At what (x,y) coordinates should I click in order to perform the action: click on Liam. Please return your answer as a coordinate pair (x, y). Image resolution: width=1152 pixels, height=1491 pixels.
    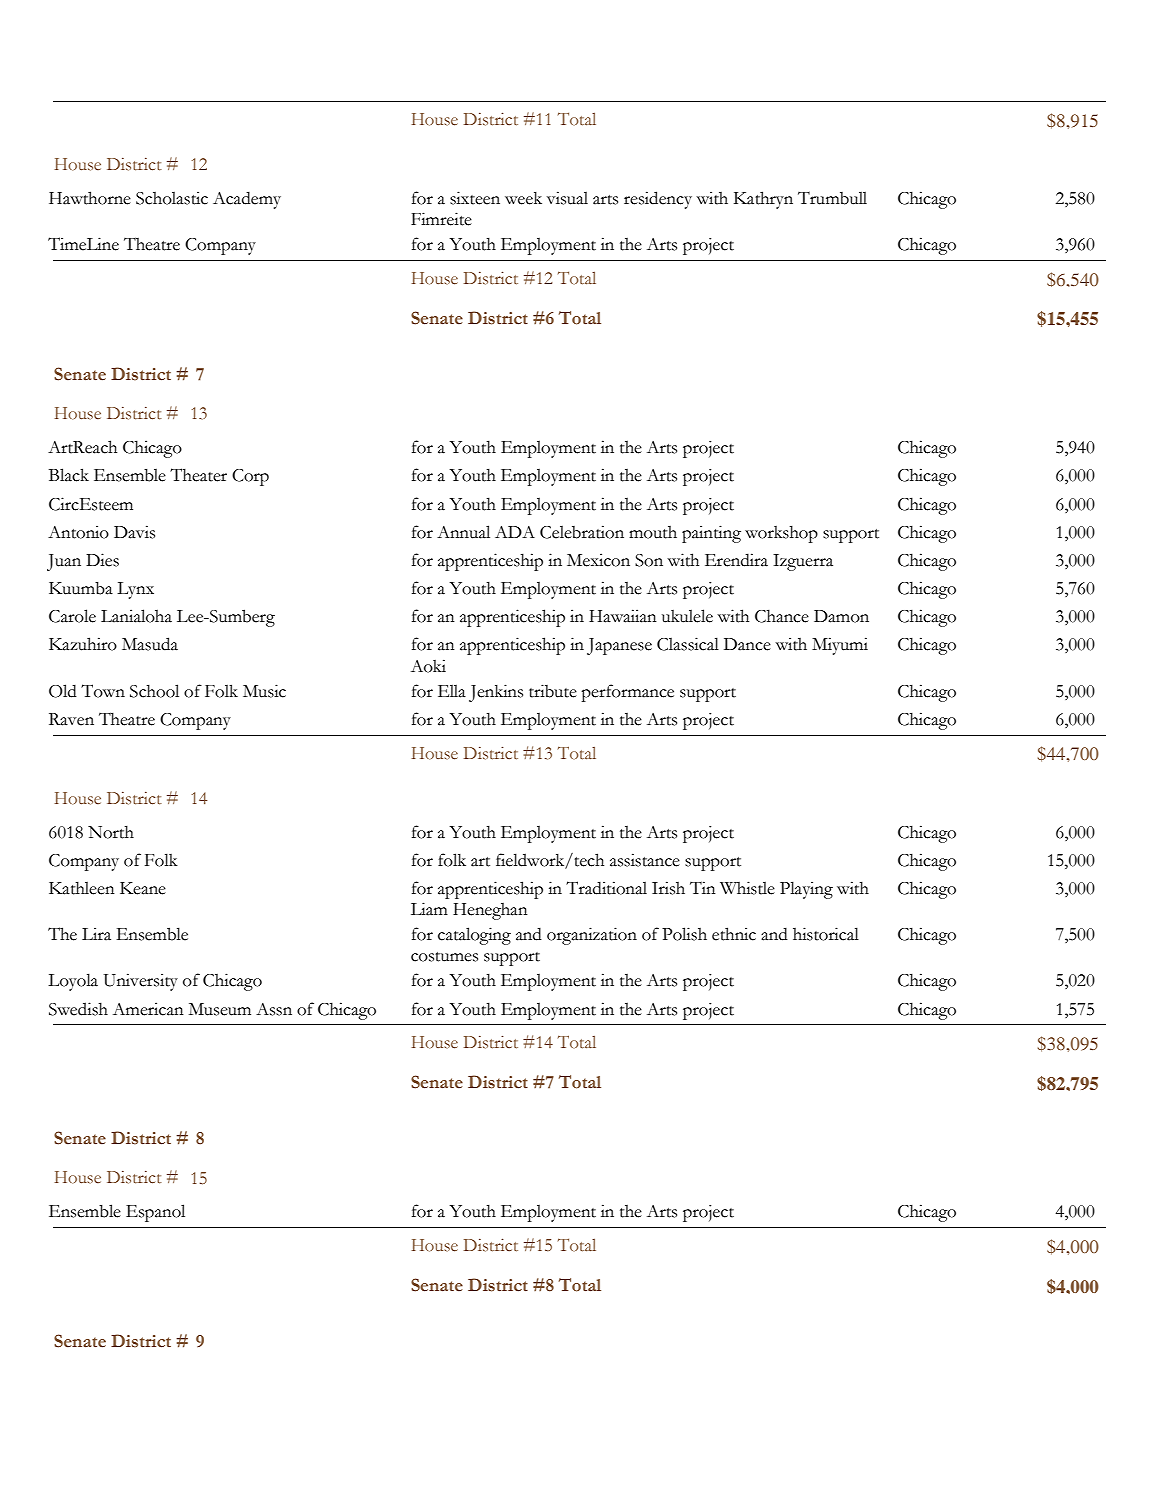
    Looking at the image, I should click on (429, 909).
